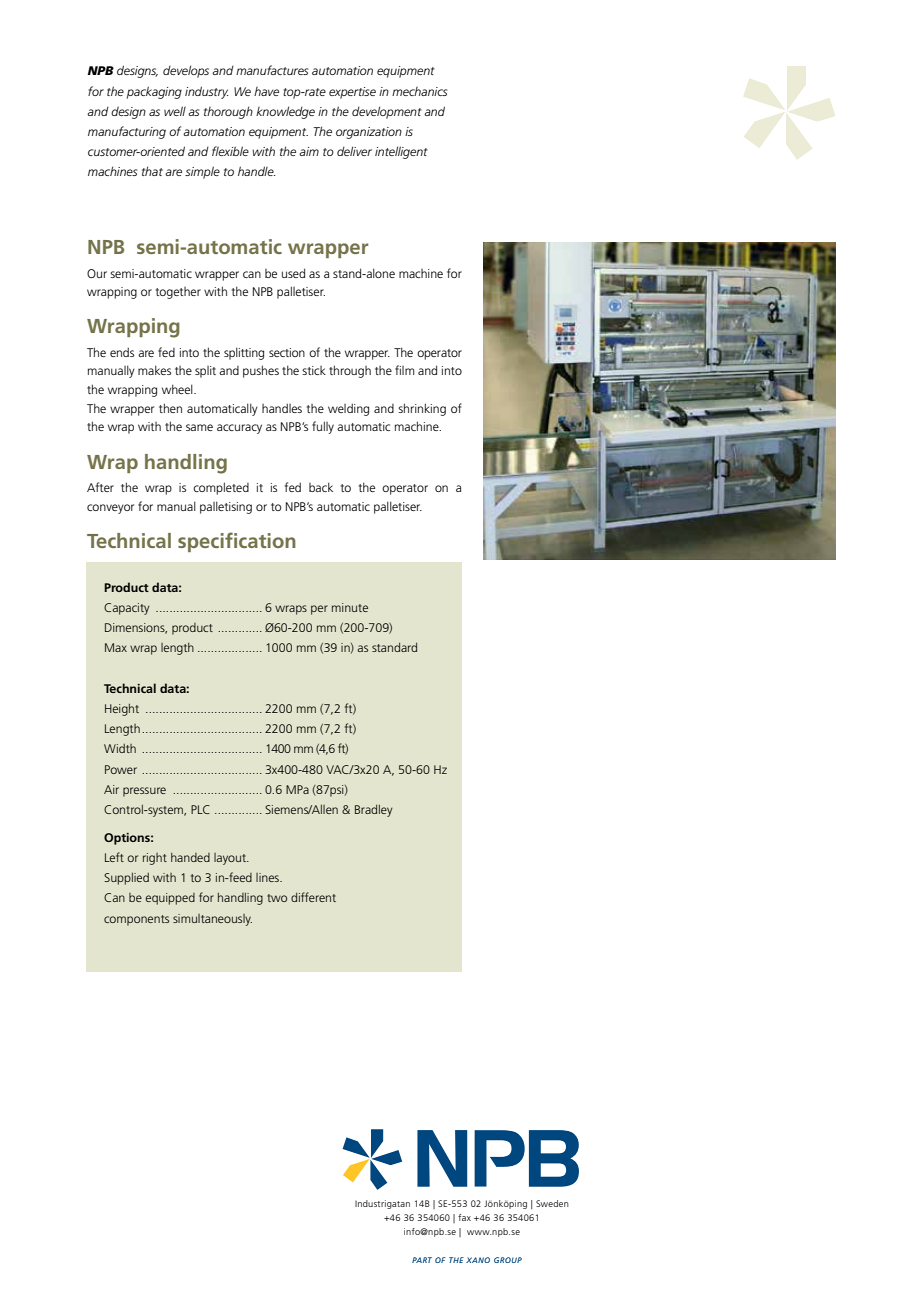  I want to click on minute, so click(350, 607).
